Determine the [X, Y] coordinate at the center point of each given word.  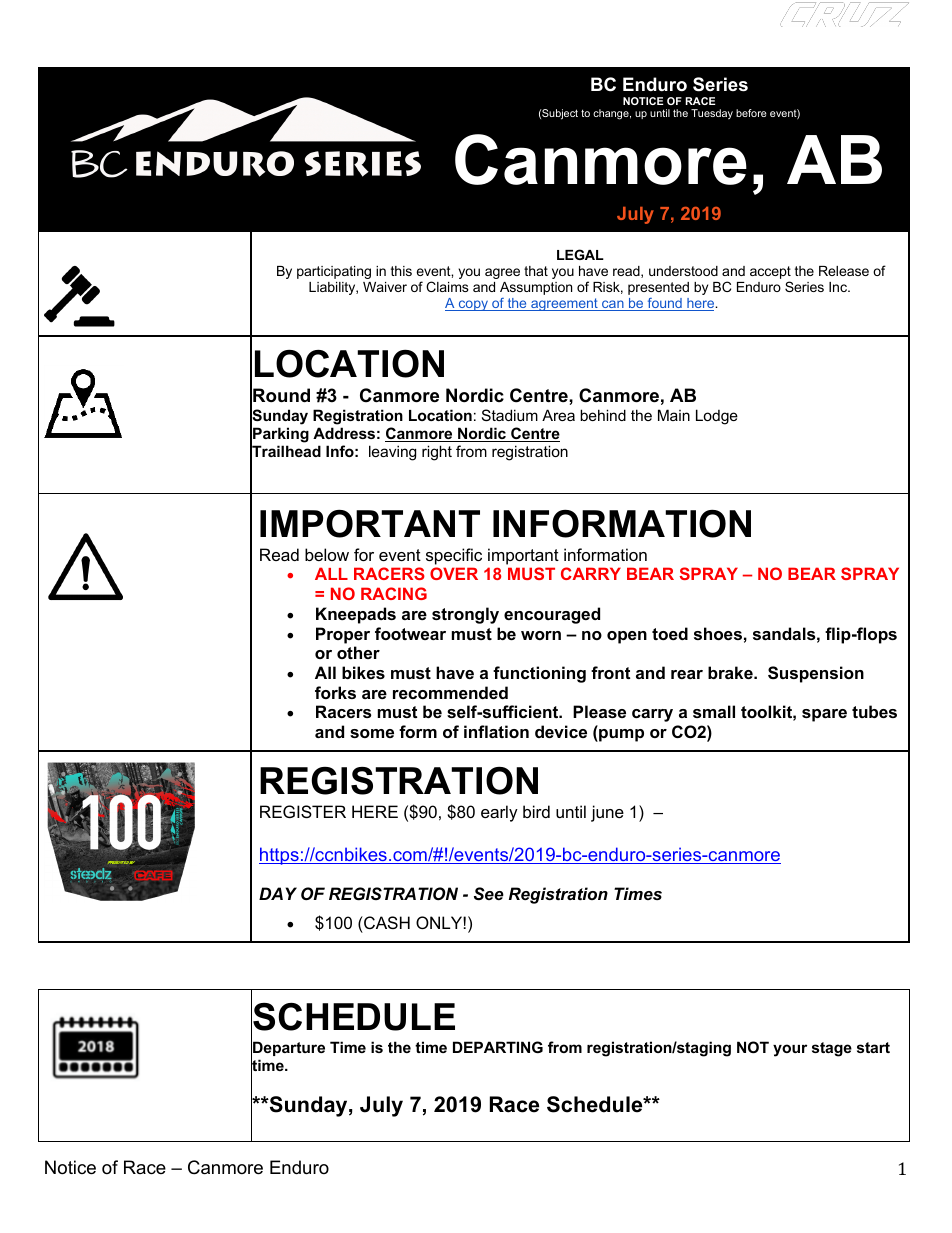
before [751, 113]
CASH [386, 922]
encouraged [552, 615]
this [401, 271]
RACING [394, 593]
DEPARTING [498, 1047]
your [790, 1050]
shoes [718, 633]
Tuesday [712, 114]
